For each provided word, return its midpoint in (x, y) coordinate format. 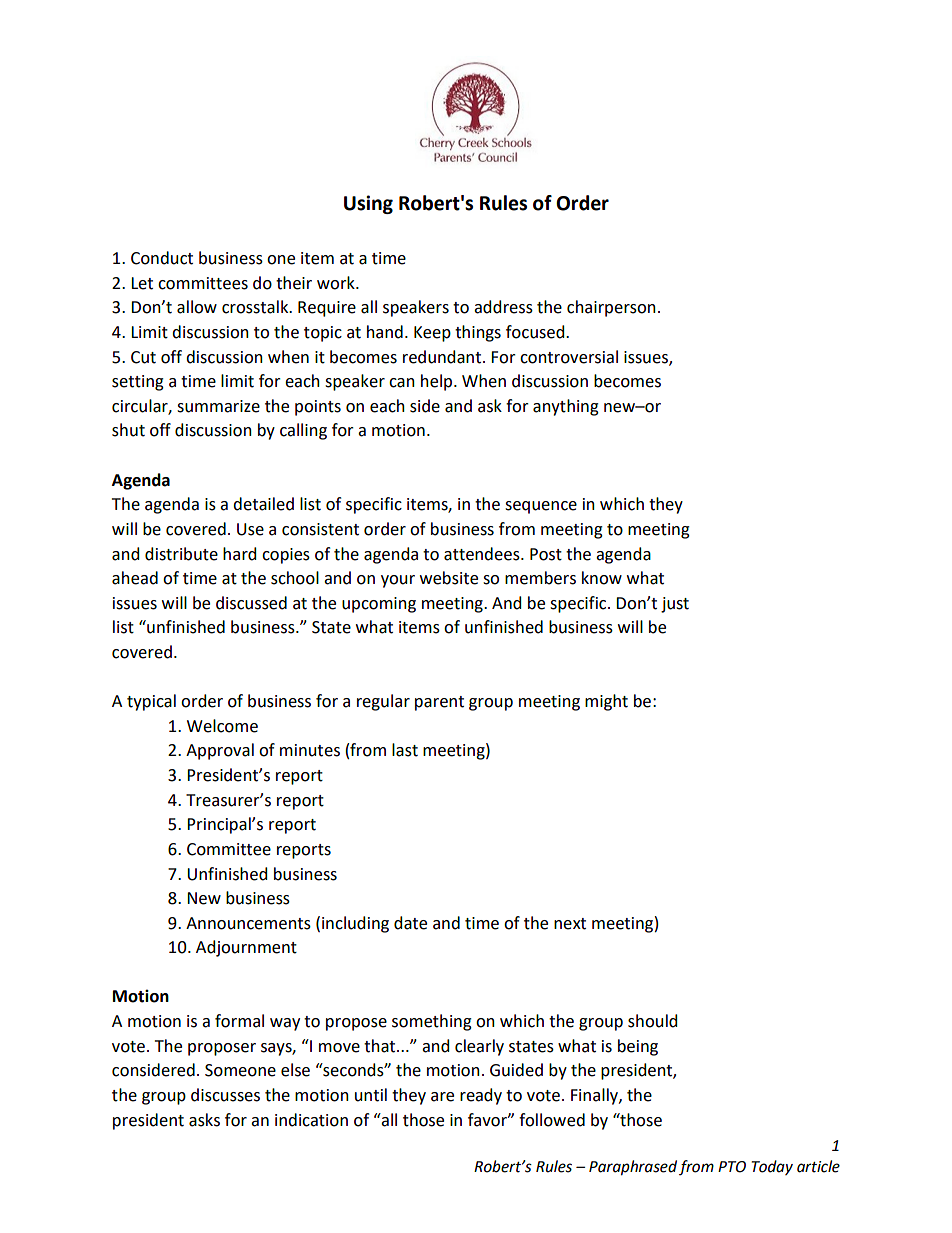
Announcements (248, 923)
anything (566, 407)
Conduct (162, 258)
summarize (218, 406)
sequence (541, 507)
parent (439, 703)
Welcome (222, 726)
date (410, 923)
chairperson (611, 308)
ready (481, 1096)
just (675, 605)
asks (204, 1120)
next (570, 924)
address (503, 307)
